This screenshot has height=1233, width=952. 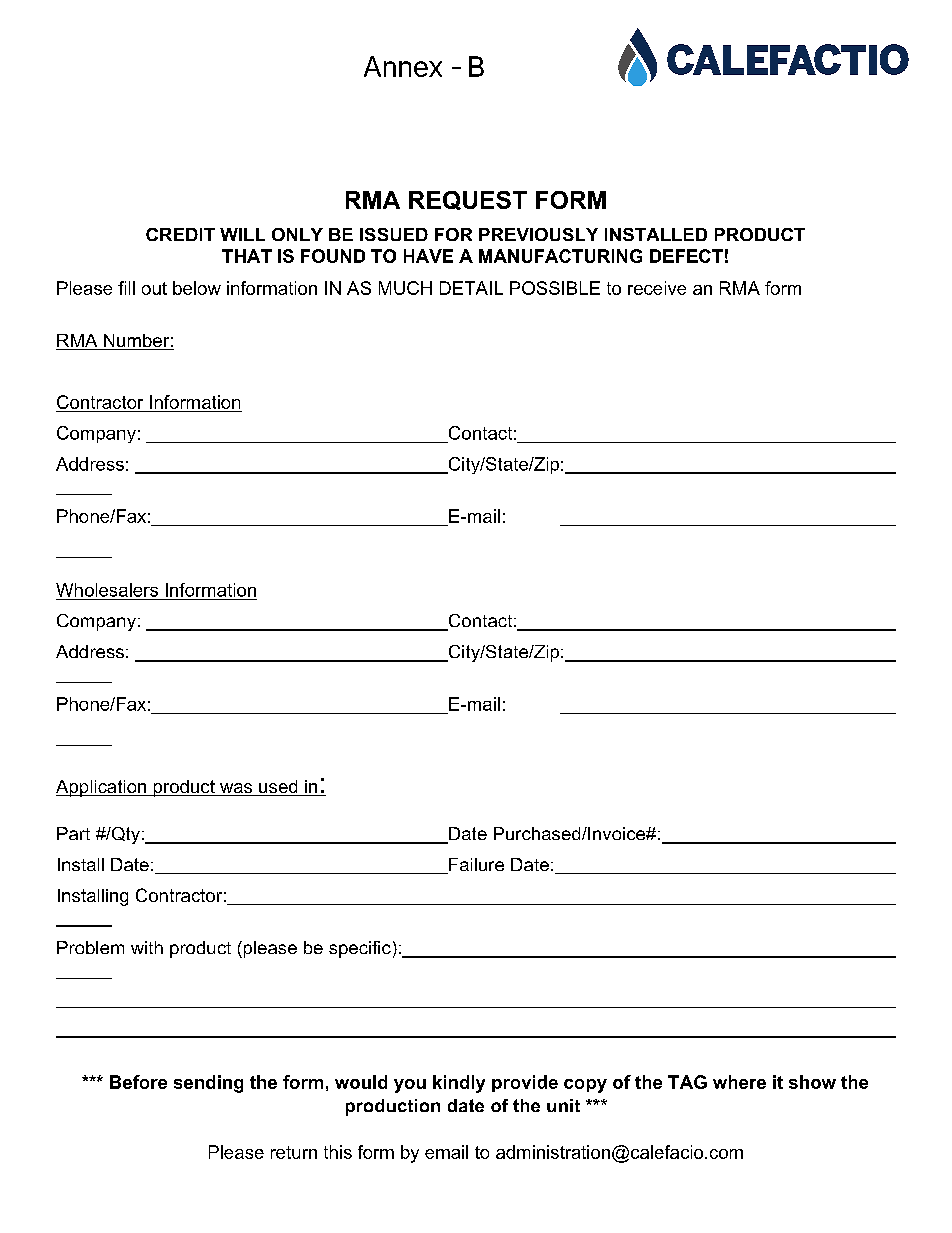 What do you see at coordinates (180, 234) in the screenshot?
I see `CREDIT` at bounding box center [180, 234].
